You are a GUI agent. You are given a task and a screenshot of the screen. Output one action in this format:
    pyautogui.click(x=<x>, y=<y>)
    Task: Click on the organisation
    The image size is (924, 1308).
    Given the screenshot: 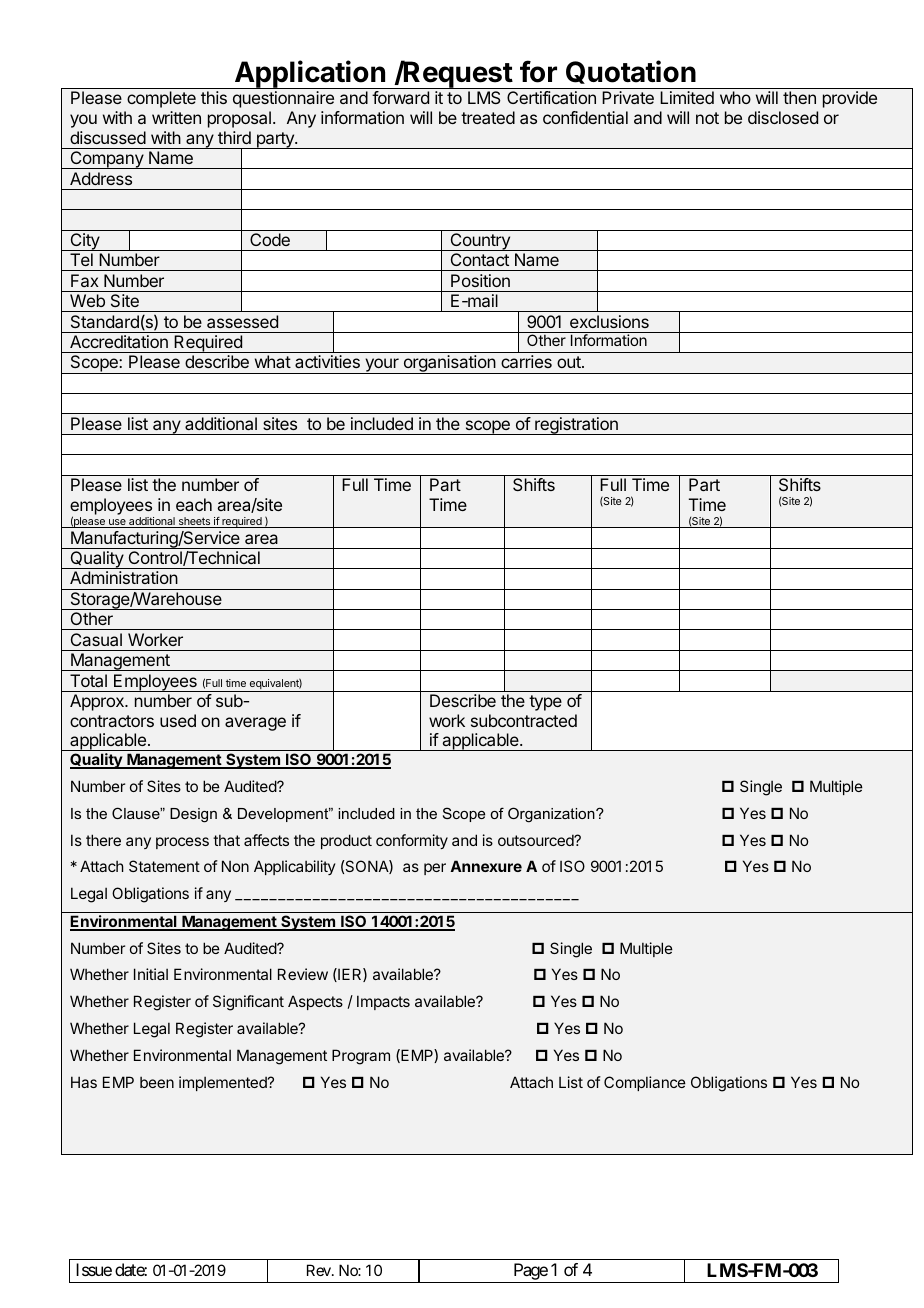 What is the action you would take?
    pyautogui.click(x=449, y=364)
